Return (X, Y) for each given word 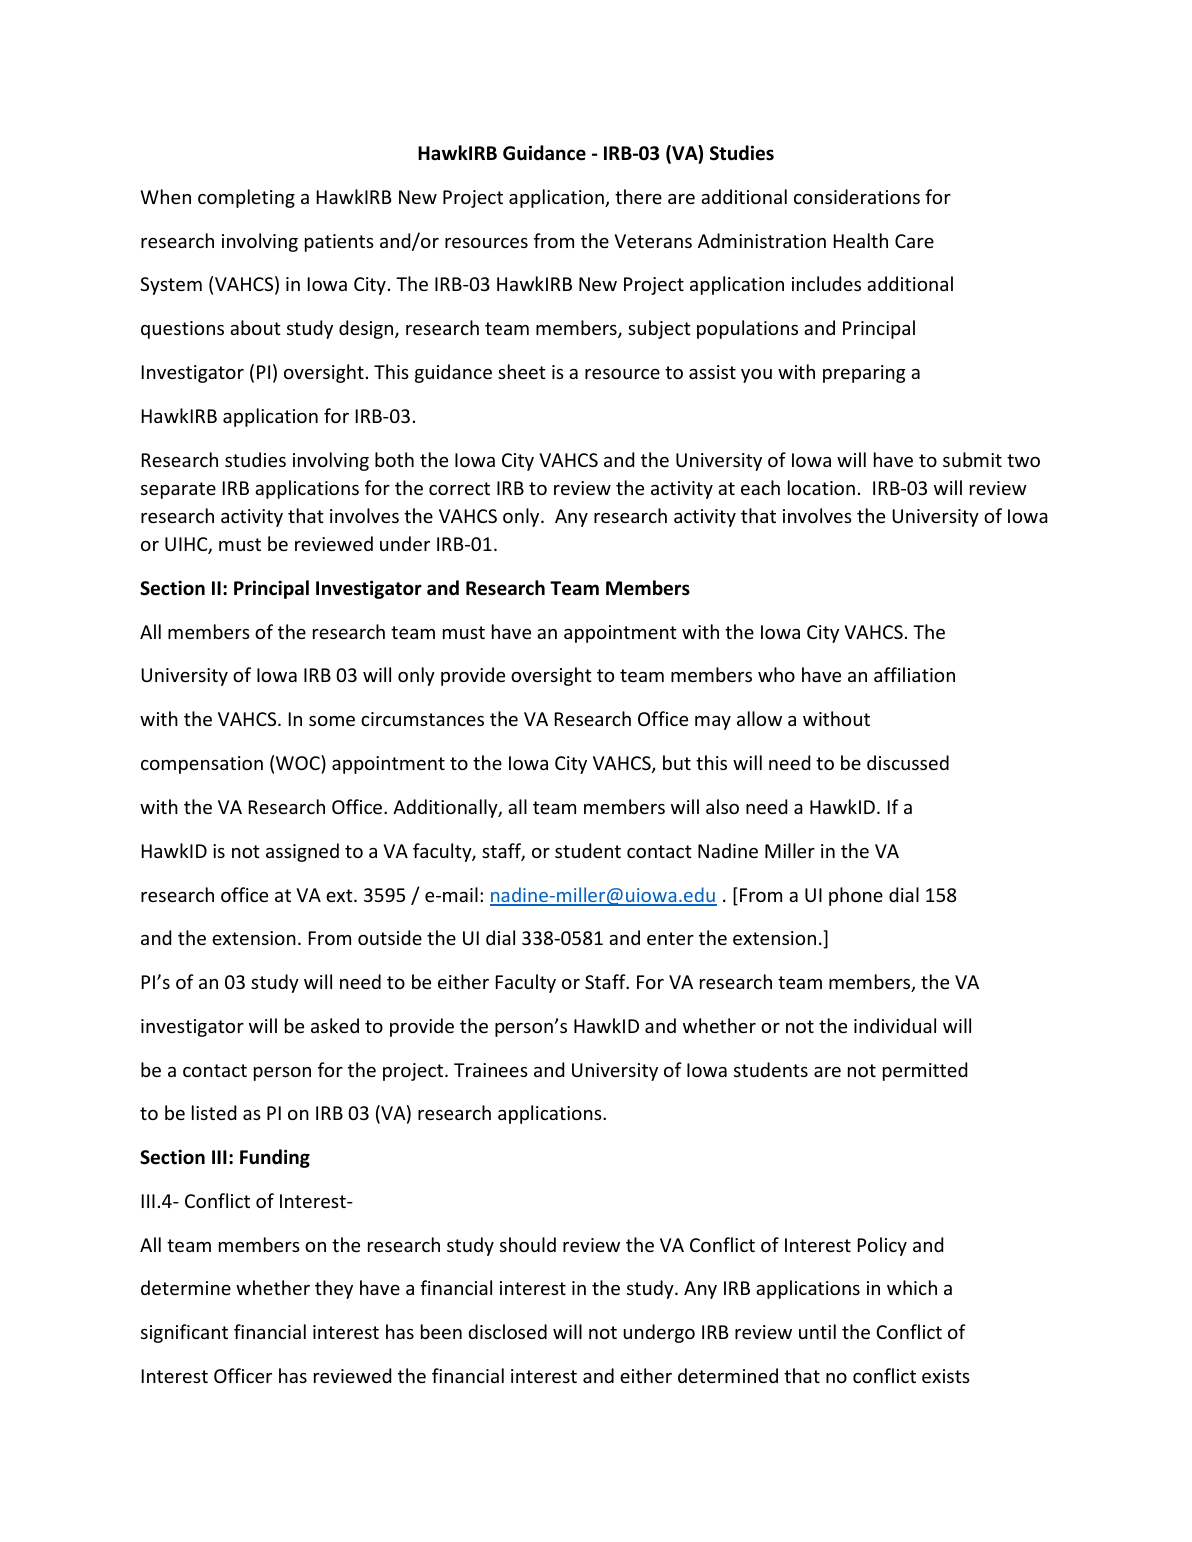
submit (972, 459)
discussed (908, 762)
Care (914, 241)
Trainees (491, 1070)
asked (335, 1025)
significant (184, 1333)
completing (246, 198)
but (677, 762)
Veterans (653, 241)
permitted (925, 1071)
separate (178, 490)
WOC (299, 762)
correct (459, 488)
